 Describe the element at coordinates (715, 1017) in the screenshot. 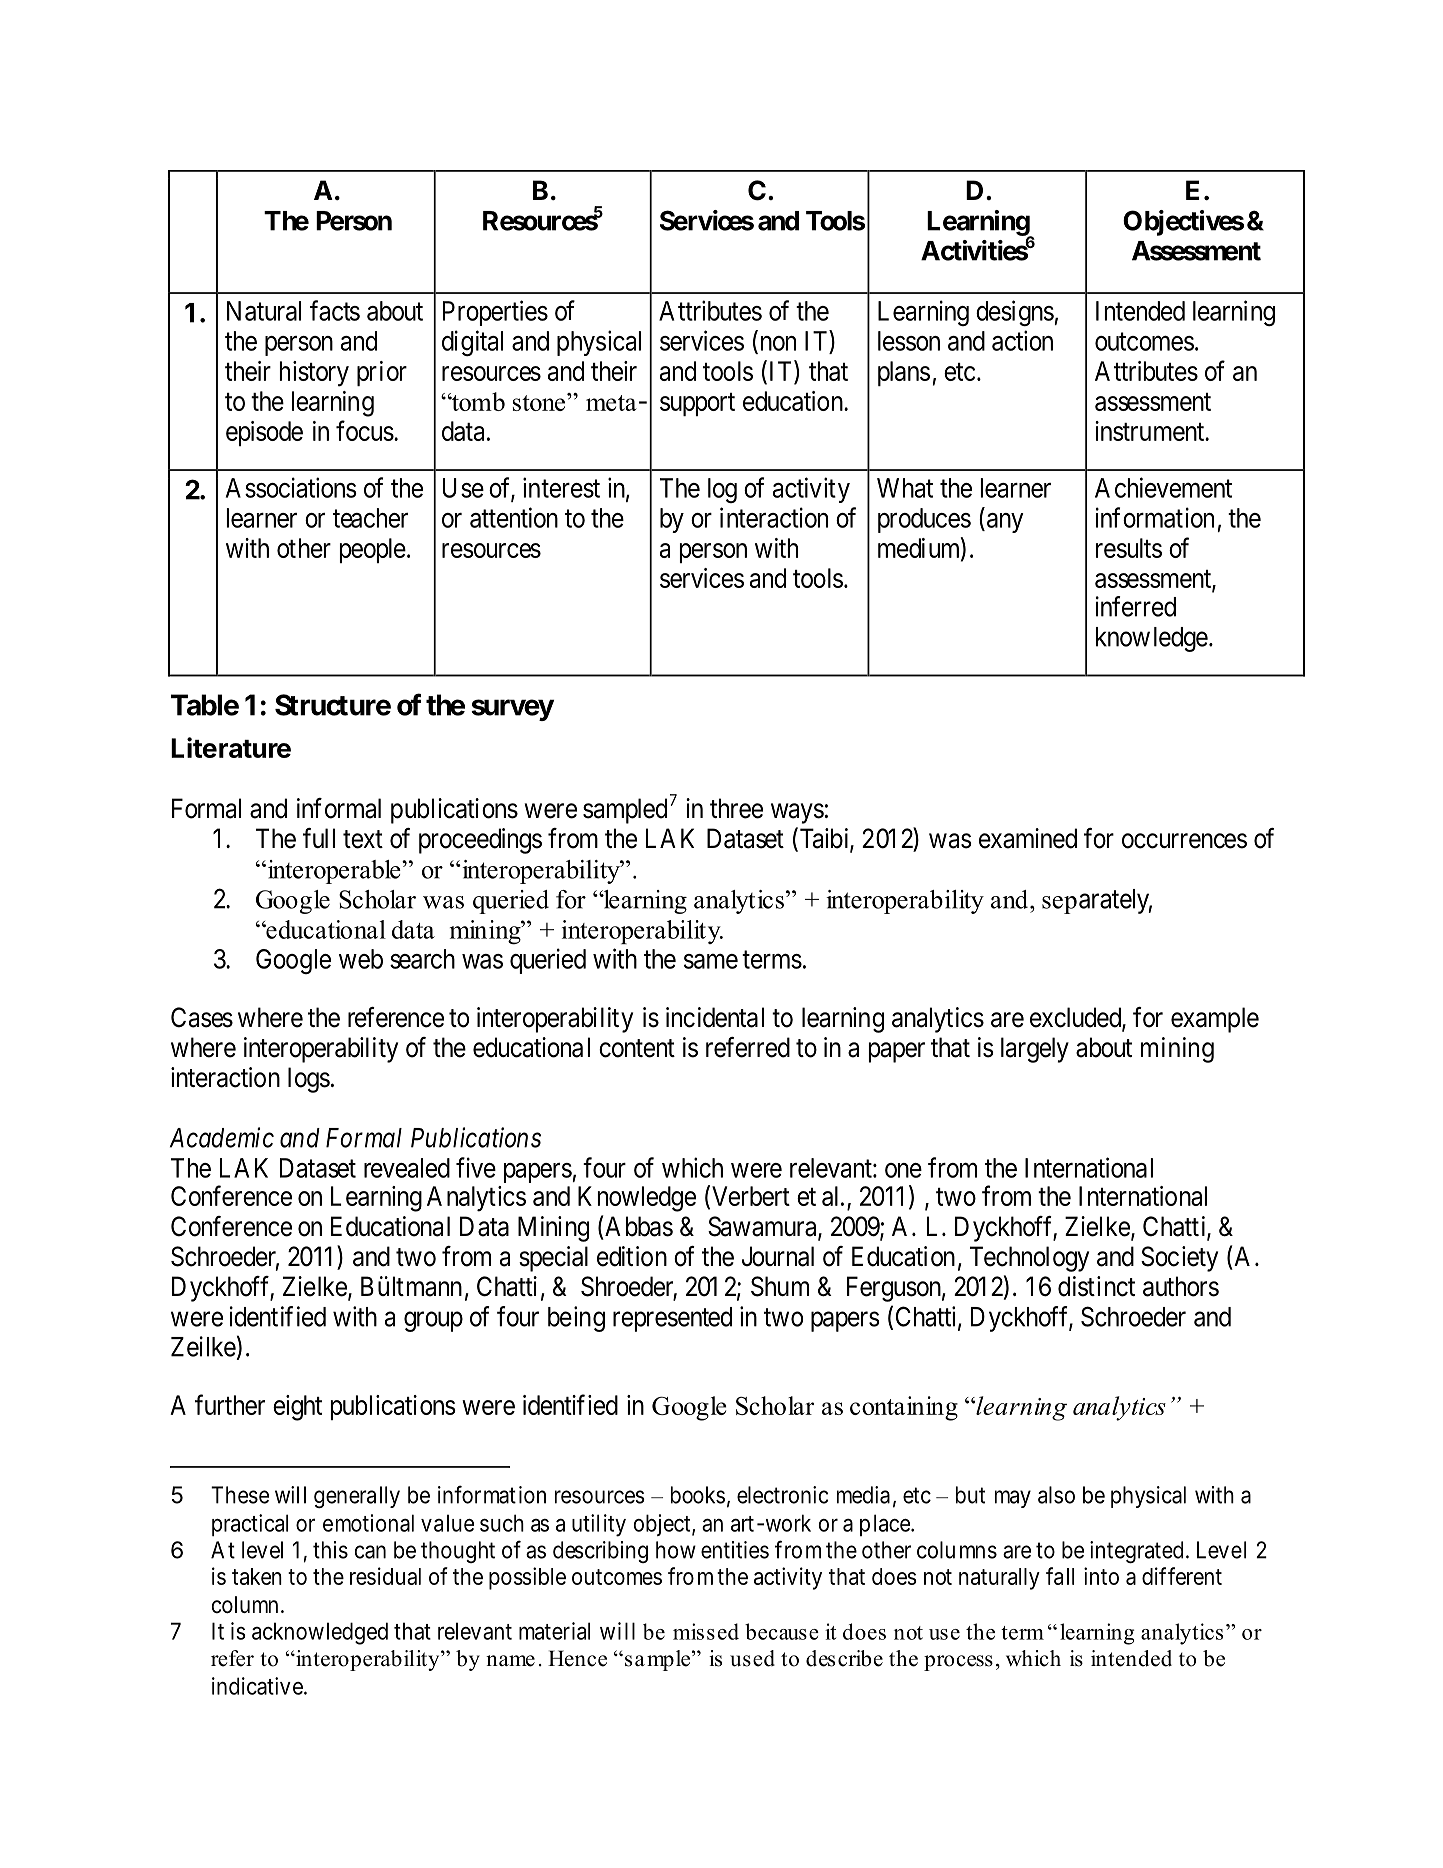

I see `incidental` at that location.
